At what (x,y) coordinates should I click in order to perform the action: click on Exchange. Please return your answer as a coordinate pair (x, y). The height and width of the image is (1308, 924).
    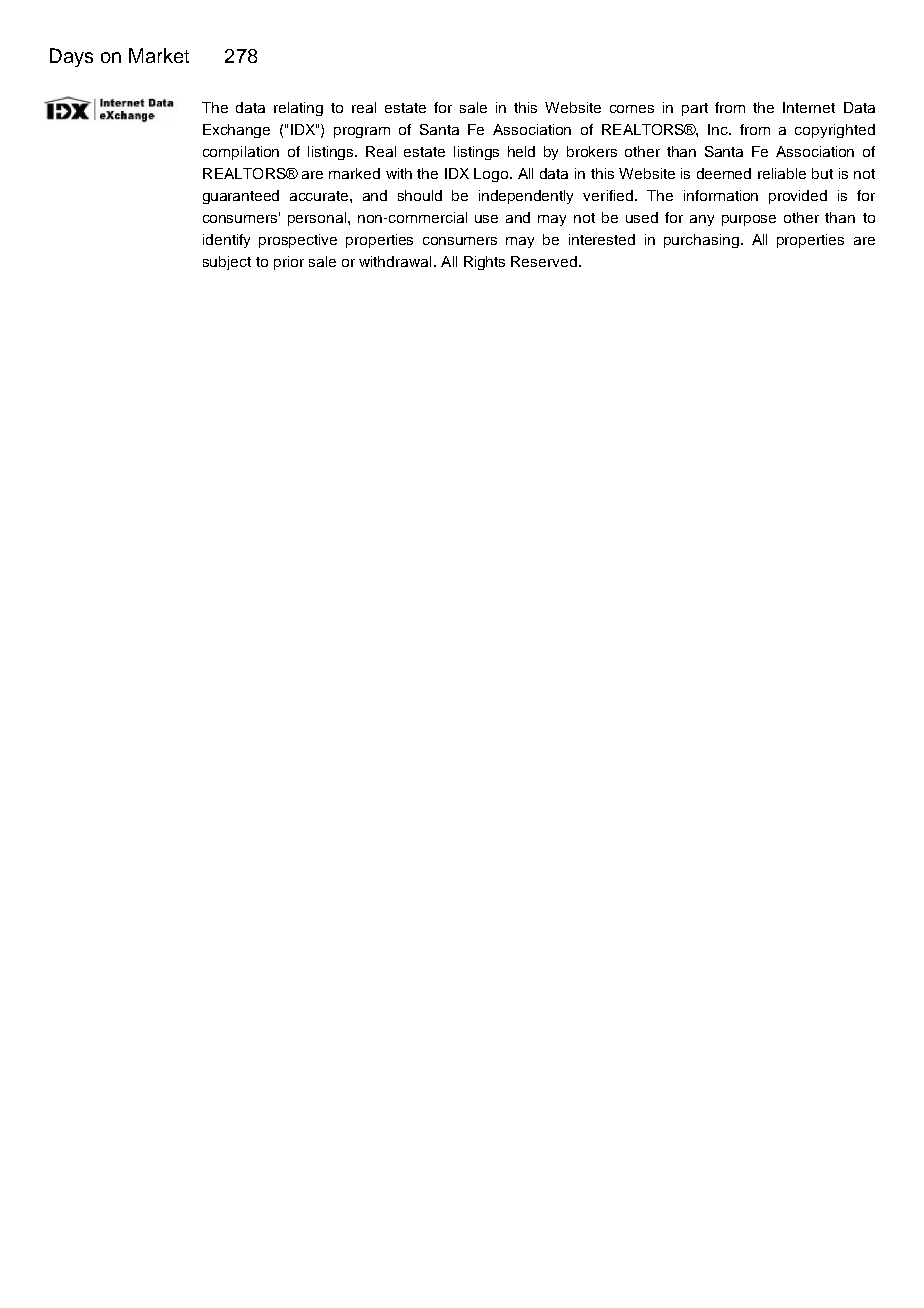
    Looking at the image, I should click on (236, 131).
